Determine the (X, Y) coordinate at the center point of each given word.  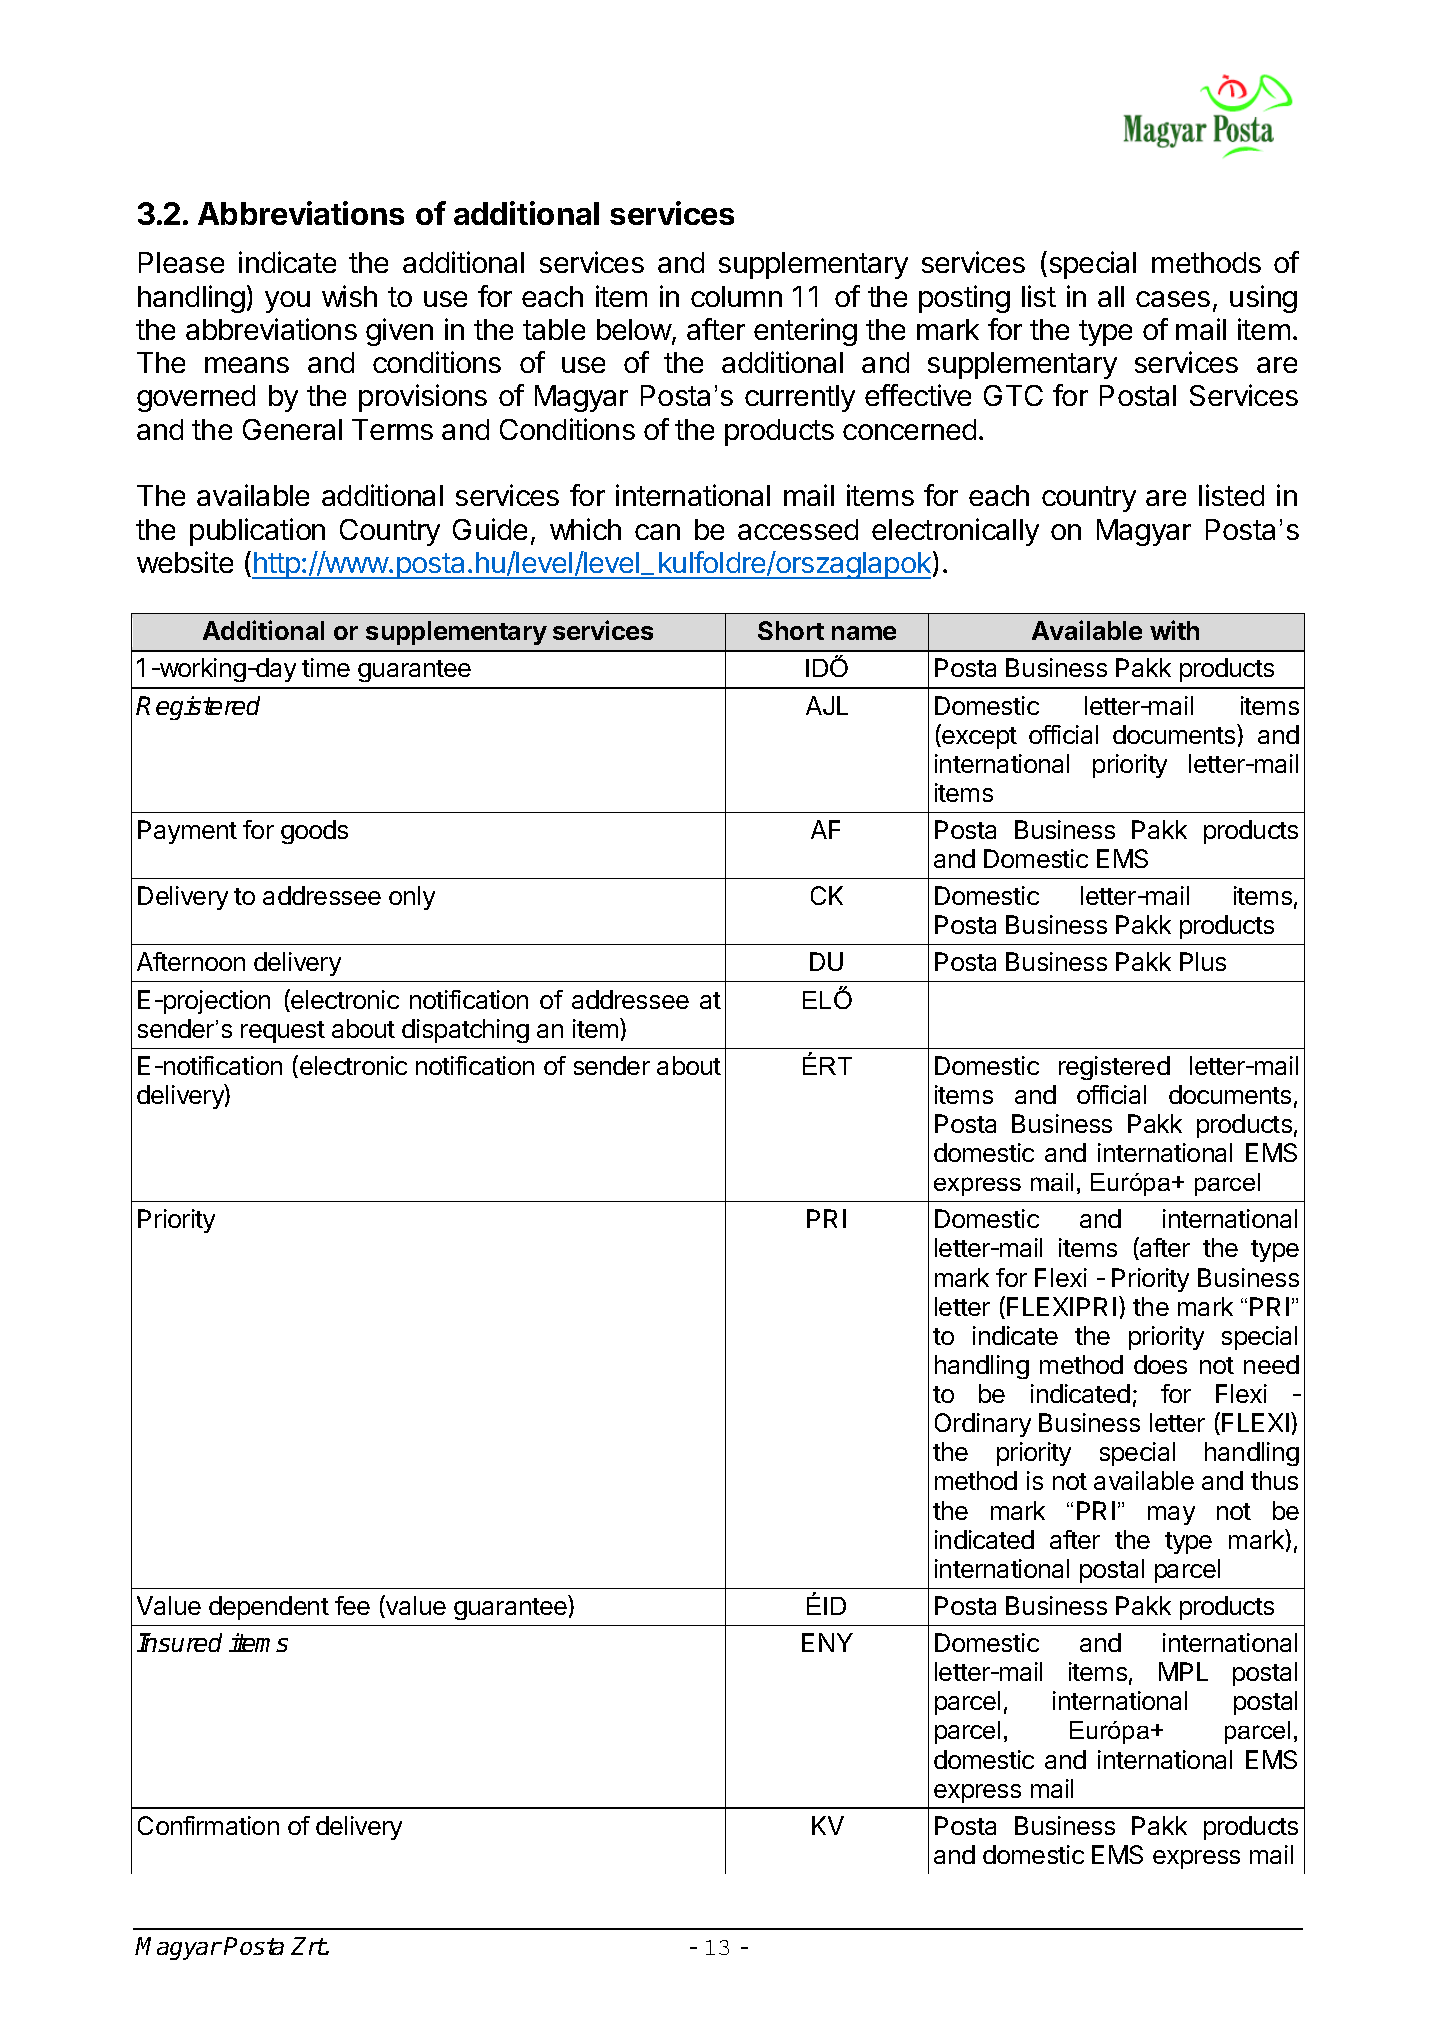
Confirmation (208, 1825)
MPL (1183, 1671)
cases (1173, 299)
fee (352, 1605)
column (736, 296)
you (287, 302)
